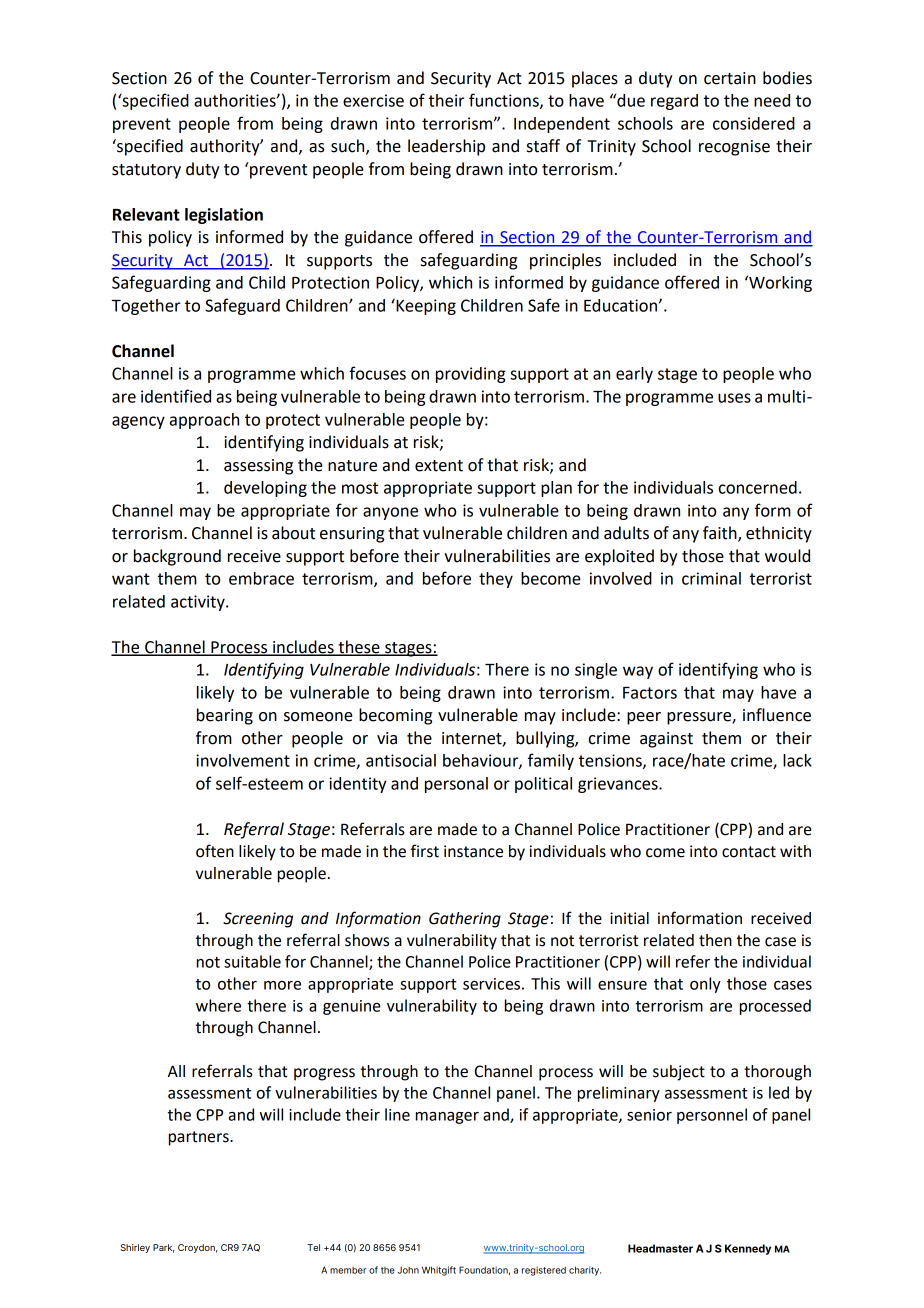 Image resolution: width=924 pixels, height=1308 pixels. I want to click on leadership, so click(446, 147).
